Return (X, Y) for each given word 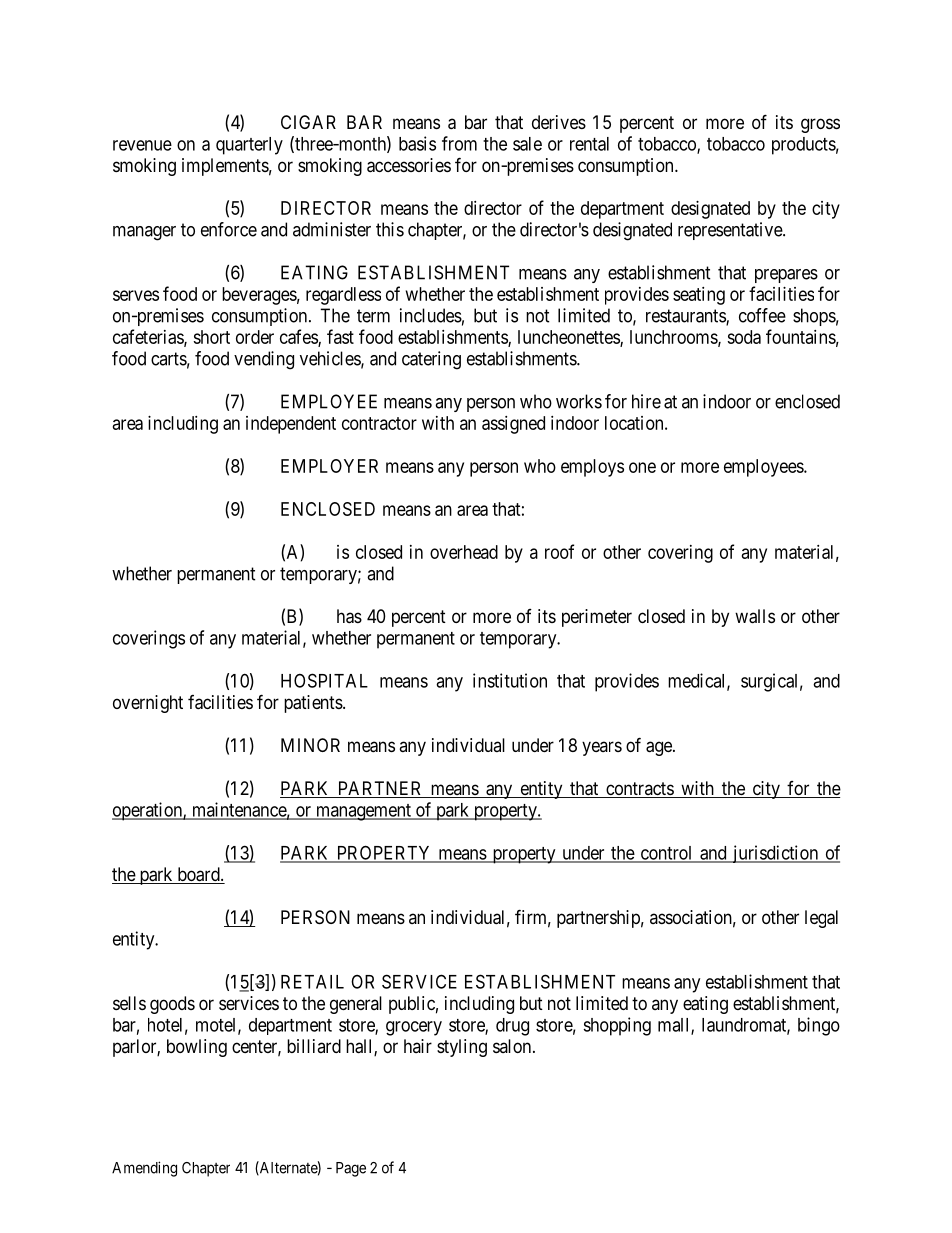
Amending (144, 1169)
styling (462, 1048)
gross (820, 125)
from (459, 143)
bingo (819, 1026)
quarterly (249, 146)
